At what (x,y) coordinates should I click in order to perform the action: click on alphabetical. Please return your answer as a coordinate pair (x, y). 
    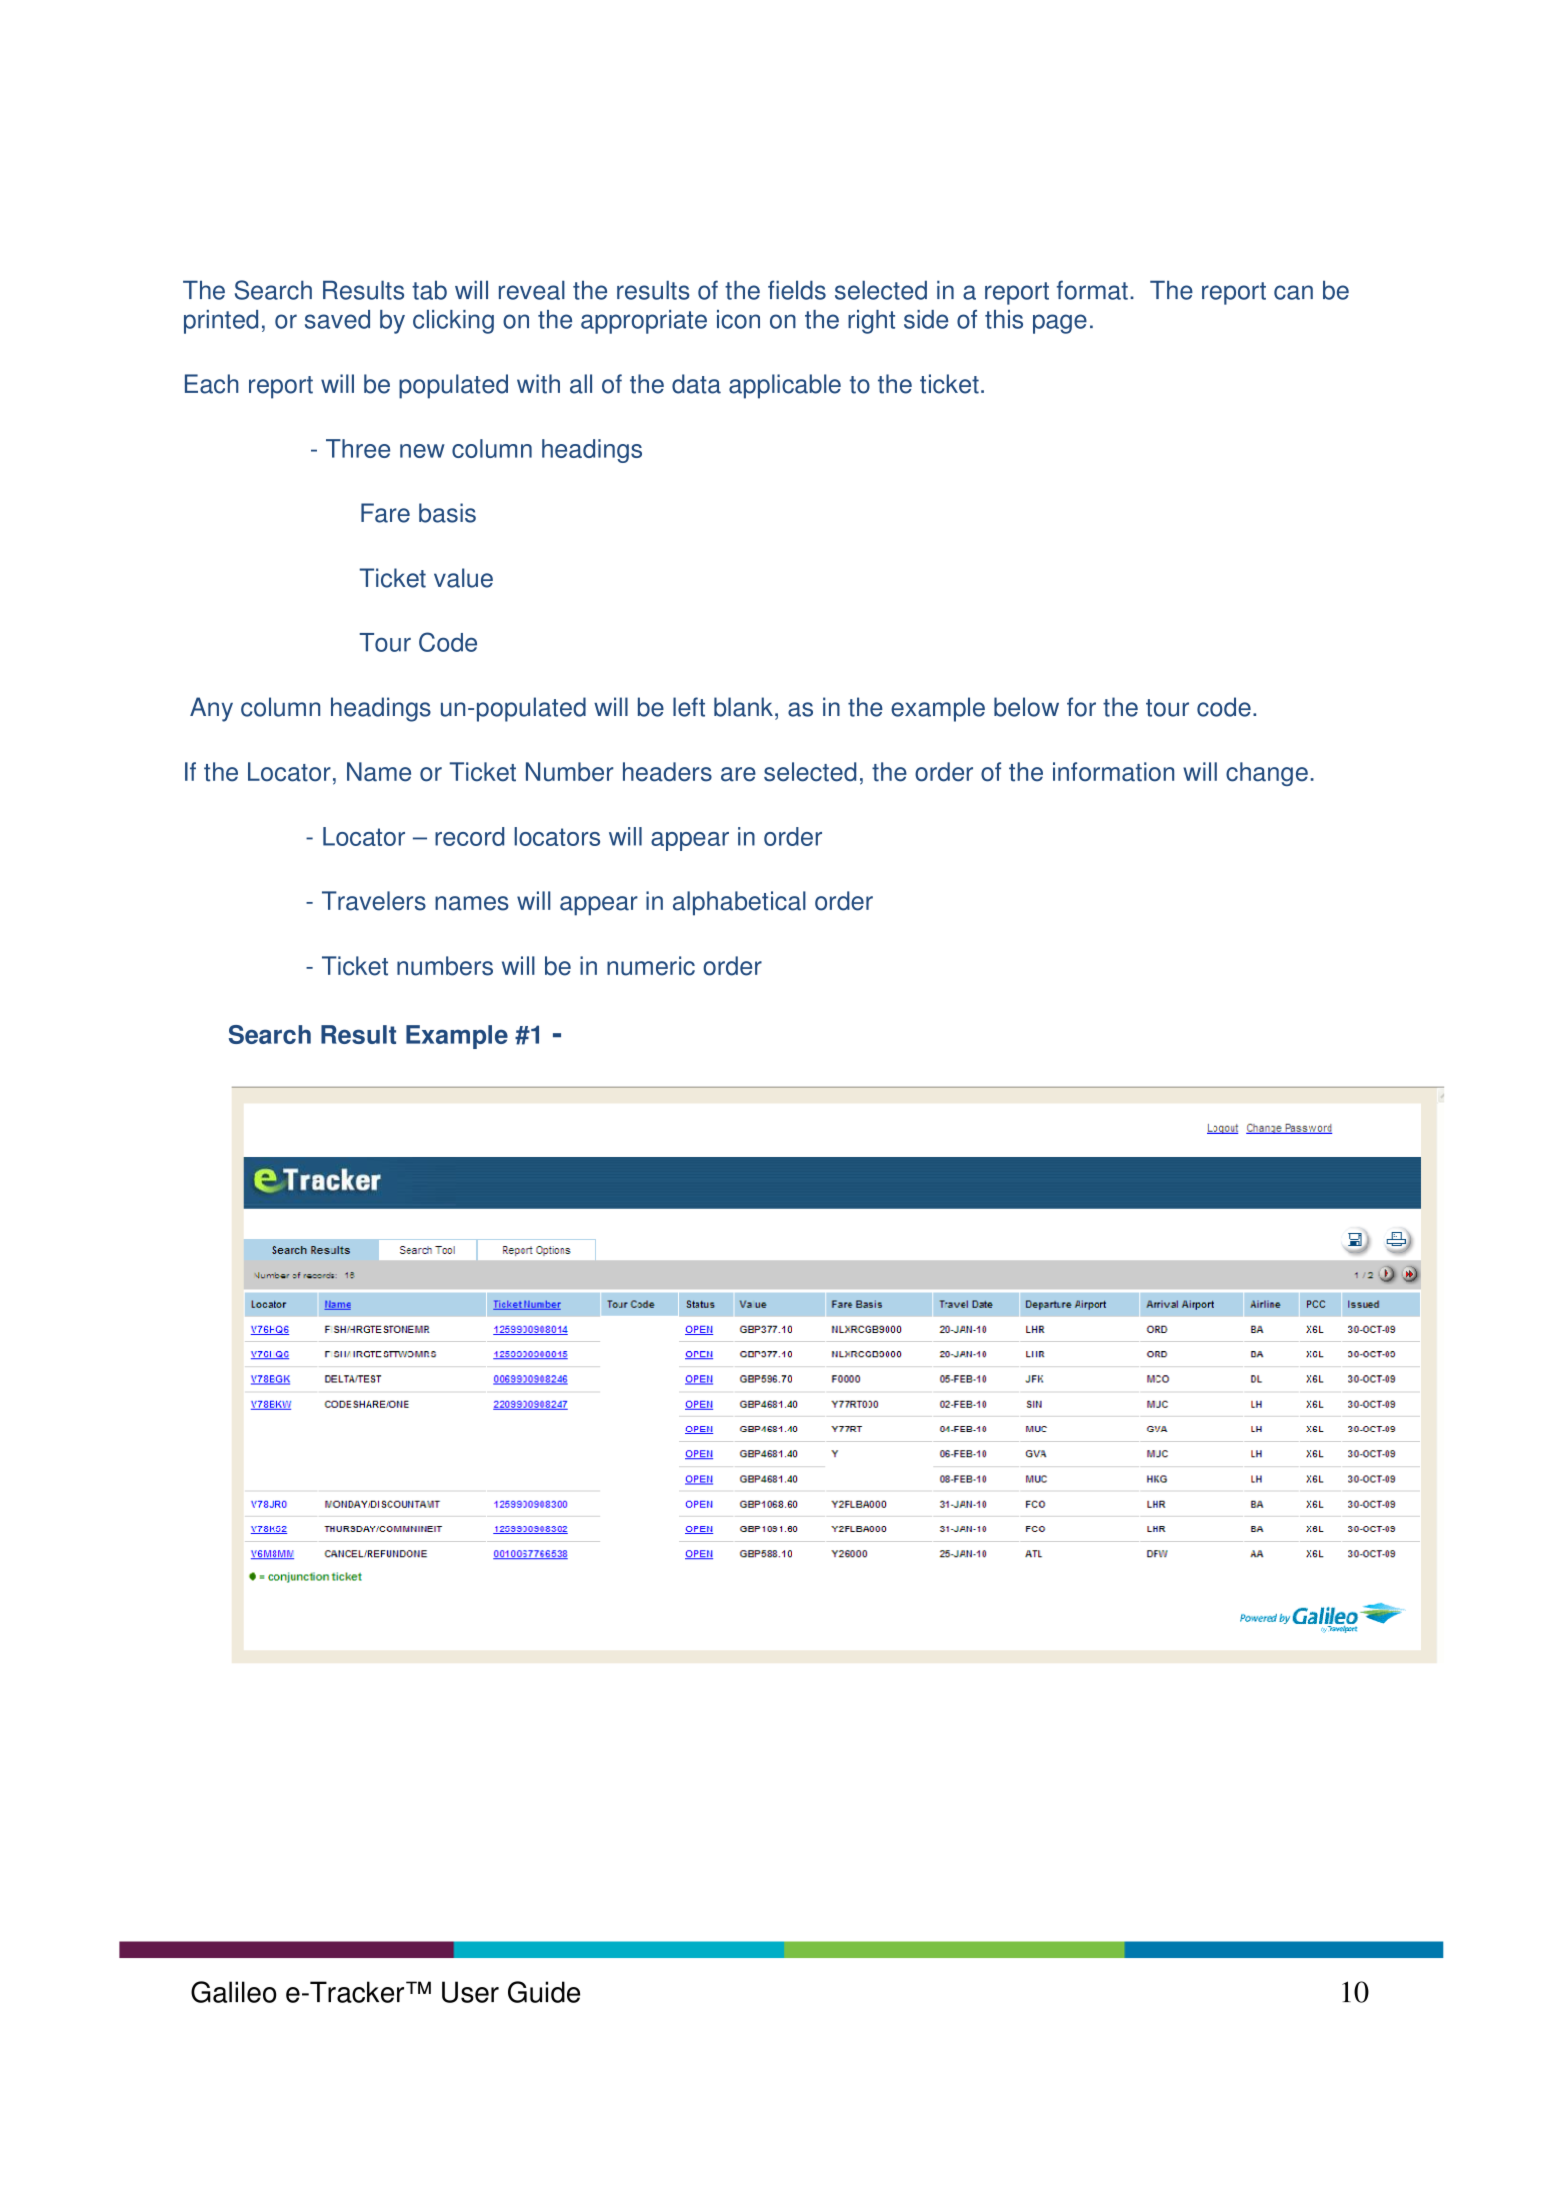
    Looking at the image, I should click on (739, 903).
